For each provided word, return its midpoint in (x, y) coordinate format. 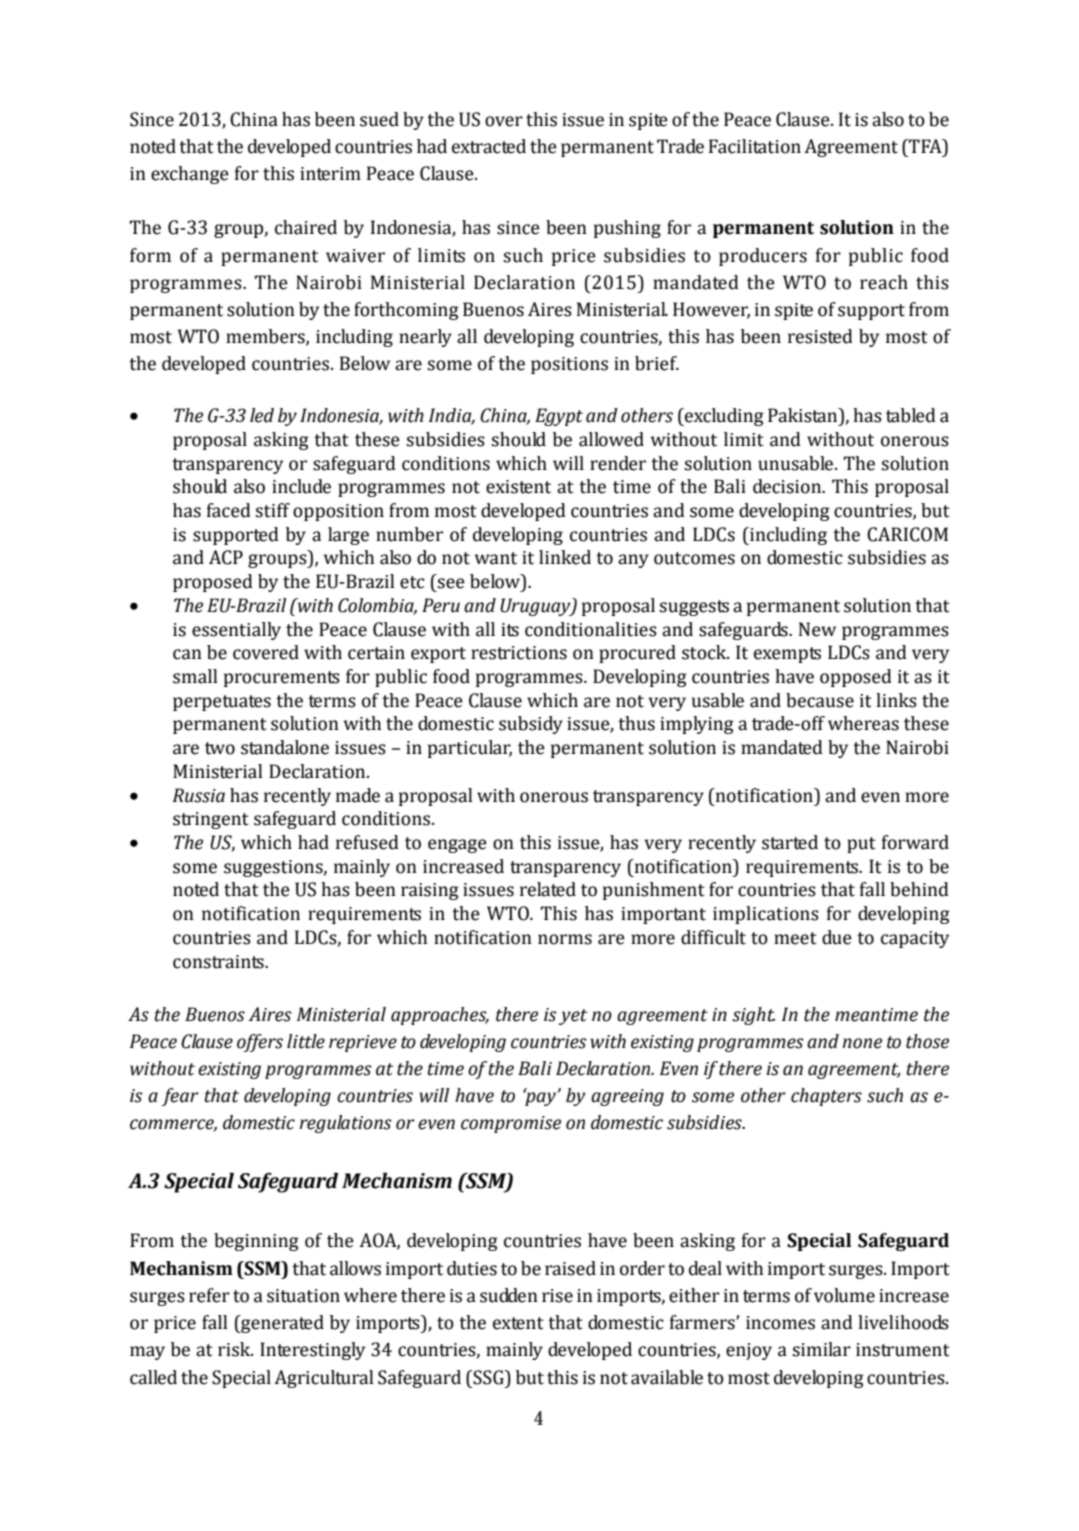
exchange (190, 175)
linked (565, 557)
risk (235, 1349)
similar (821, 1349)
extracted (489, 146)
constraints (219, 962)
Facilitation (755, 146)
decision (788, 486)
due (837, 937)
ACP (226, 557)
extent (518, 1323)
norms (565, 939)
